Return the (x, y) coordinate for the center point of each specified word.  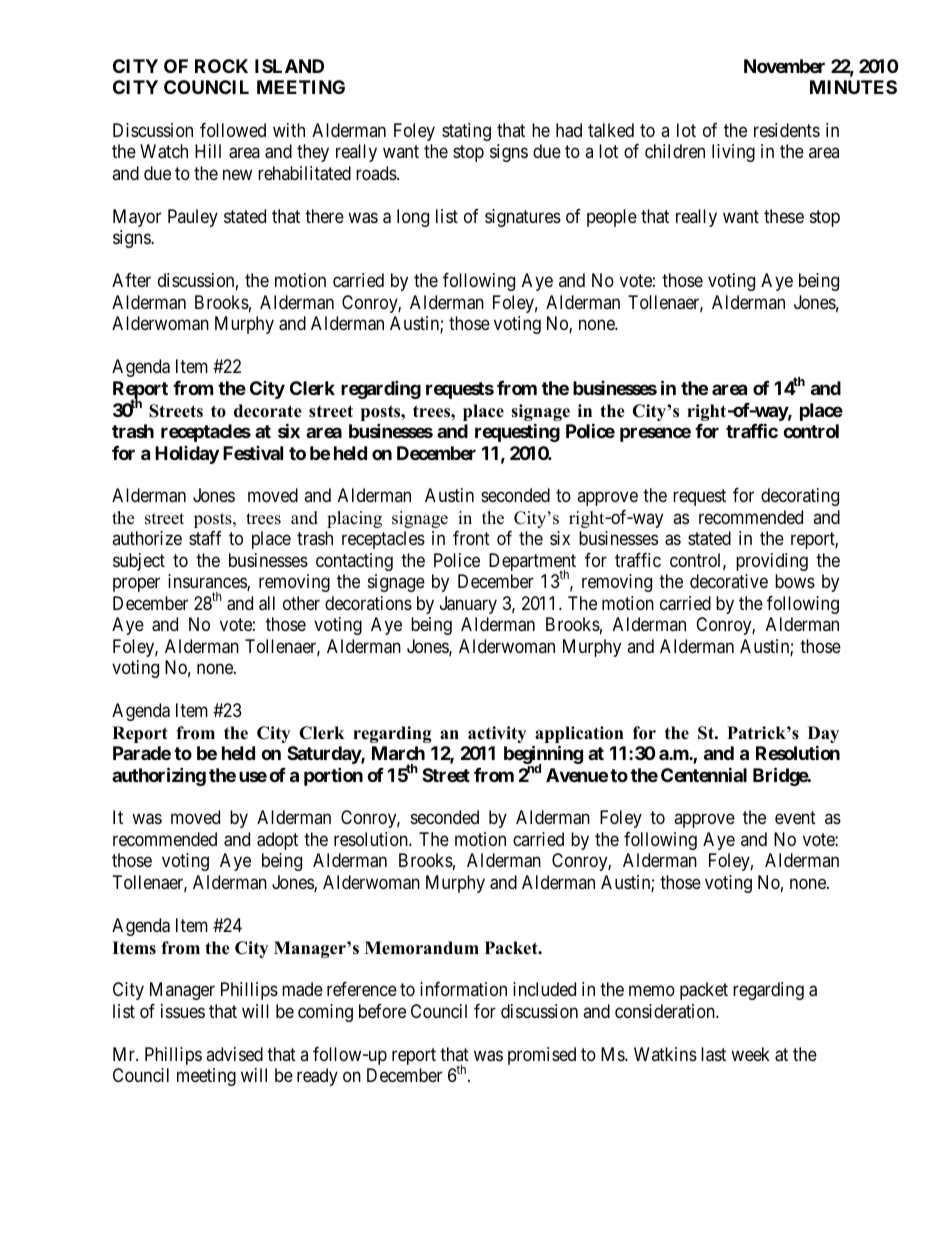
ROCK (221, 66)
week (750, 1054)
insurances (208, 582)
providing (772, 562)
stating (466, 132)
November (784, 66)
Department (532, 563)
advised (234, 1054)
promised (542, 1056)
